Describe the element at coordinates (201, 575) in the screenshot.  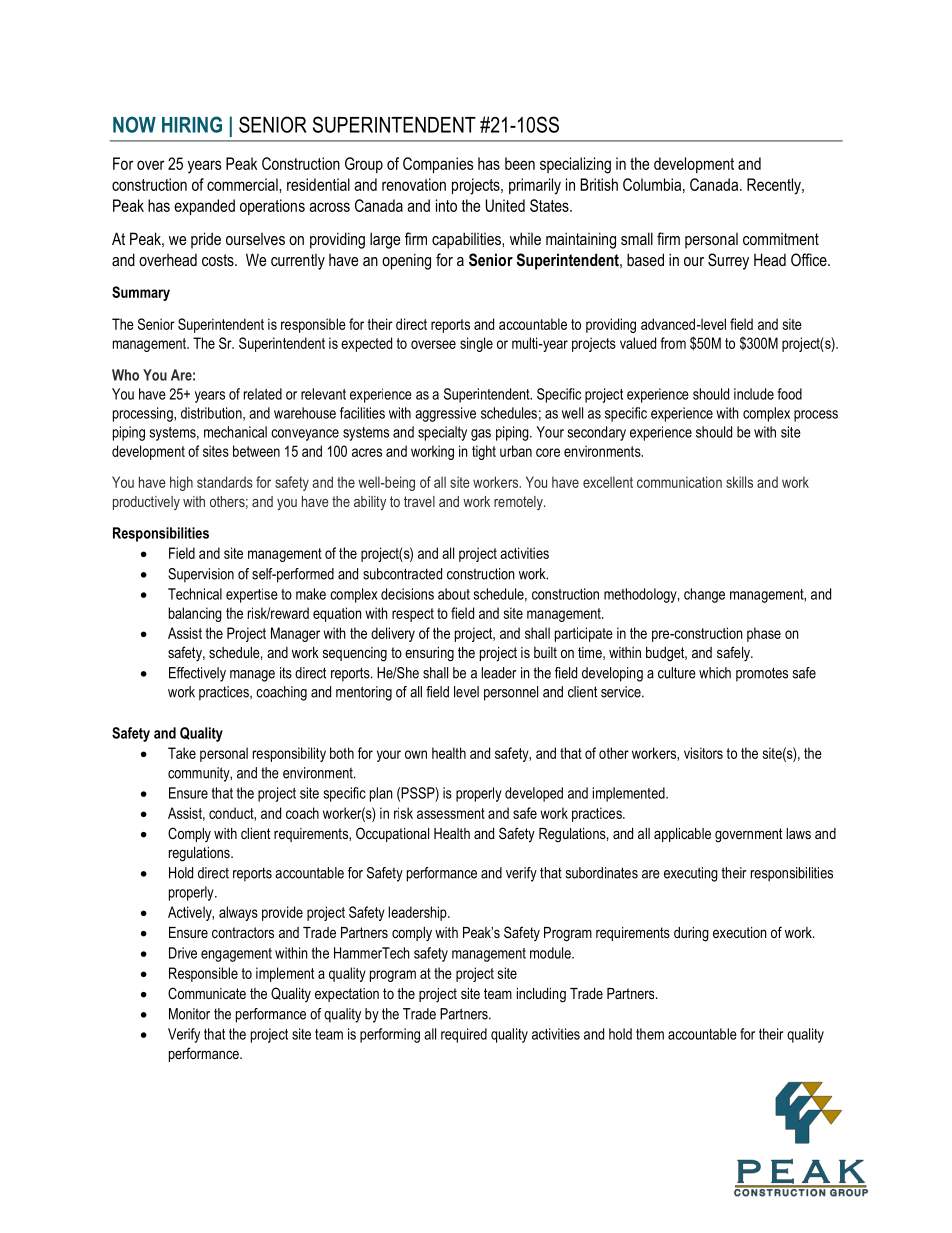
I see `Supervision` at that location.
